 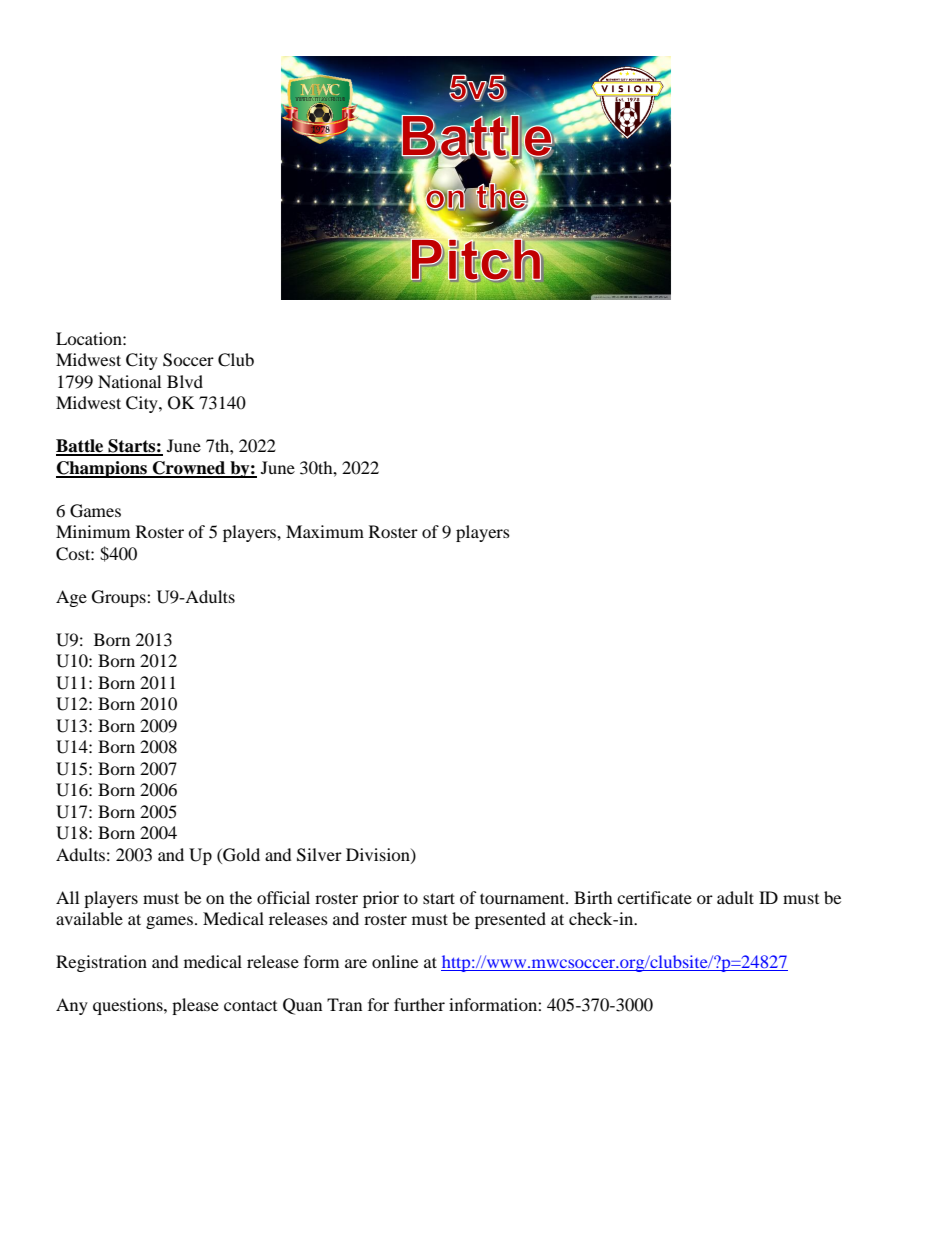 I want to click on presented, so click(x=510, y=920).
